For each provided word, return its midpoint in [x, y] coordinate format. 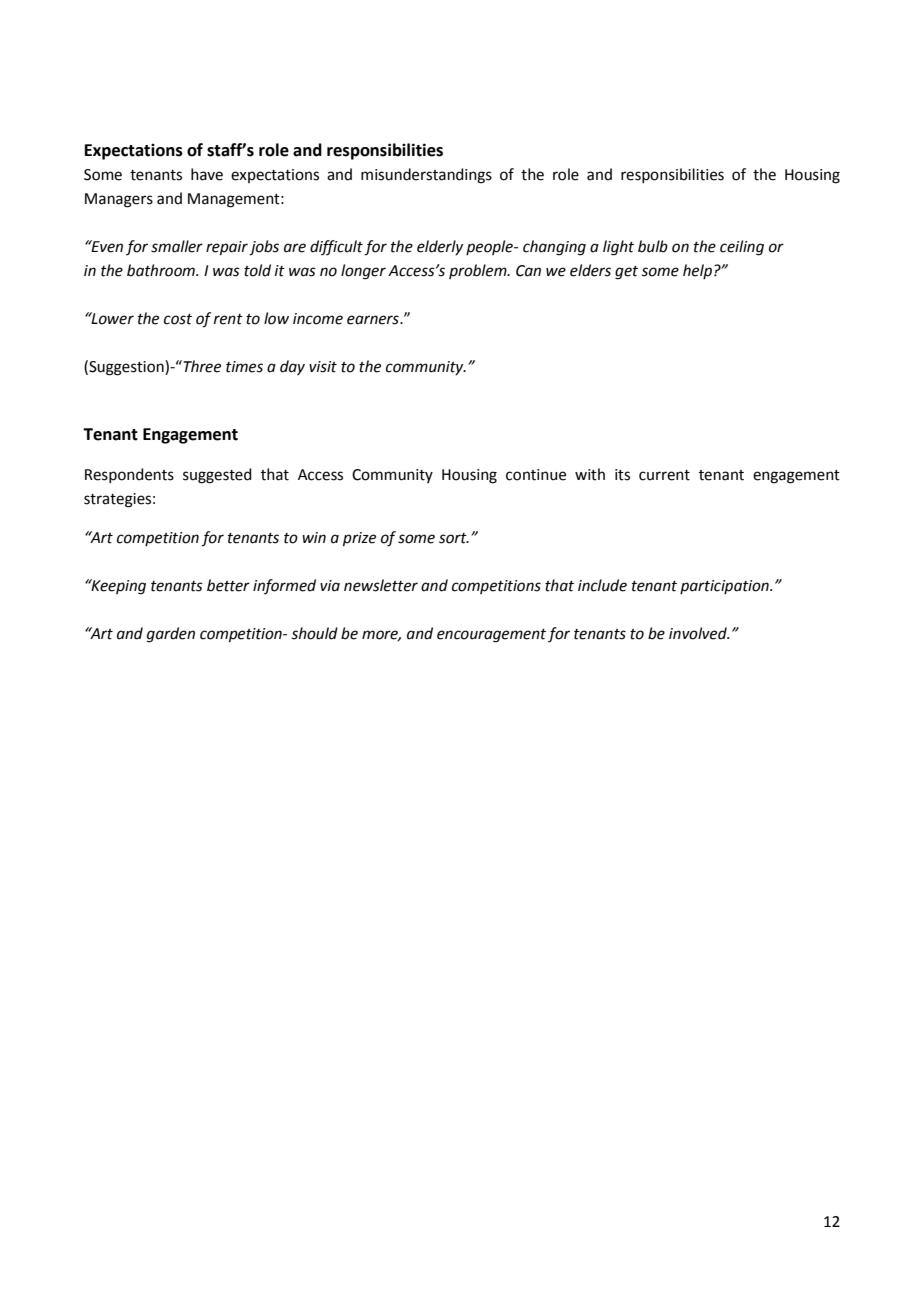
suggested [217, 476]
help [697, 271]
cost [178, 319]
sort [454, 538]
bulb [653, 246]
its [622, 475]
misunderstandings [426, 176]
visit [323, 367]
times [244, 367]
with [590, 474]
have [207, 174]
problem [479, 271]
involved [699, 633]
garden [171, 635]
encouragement [491, 636]
